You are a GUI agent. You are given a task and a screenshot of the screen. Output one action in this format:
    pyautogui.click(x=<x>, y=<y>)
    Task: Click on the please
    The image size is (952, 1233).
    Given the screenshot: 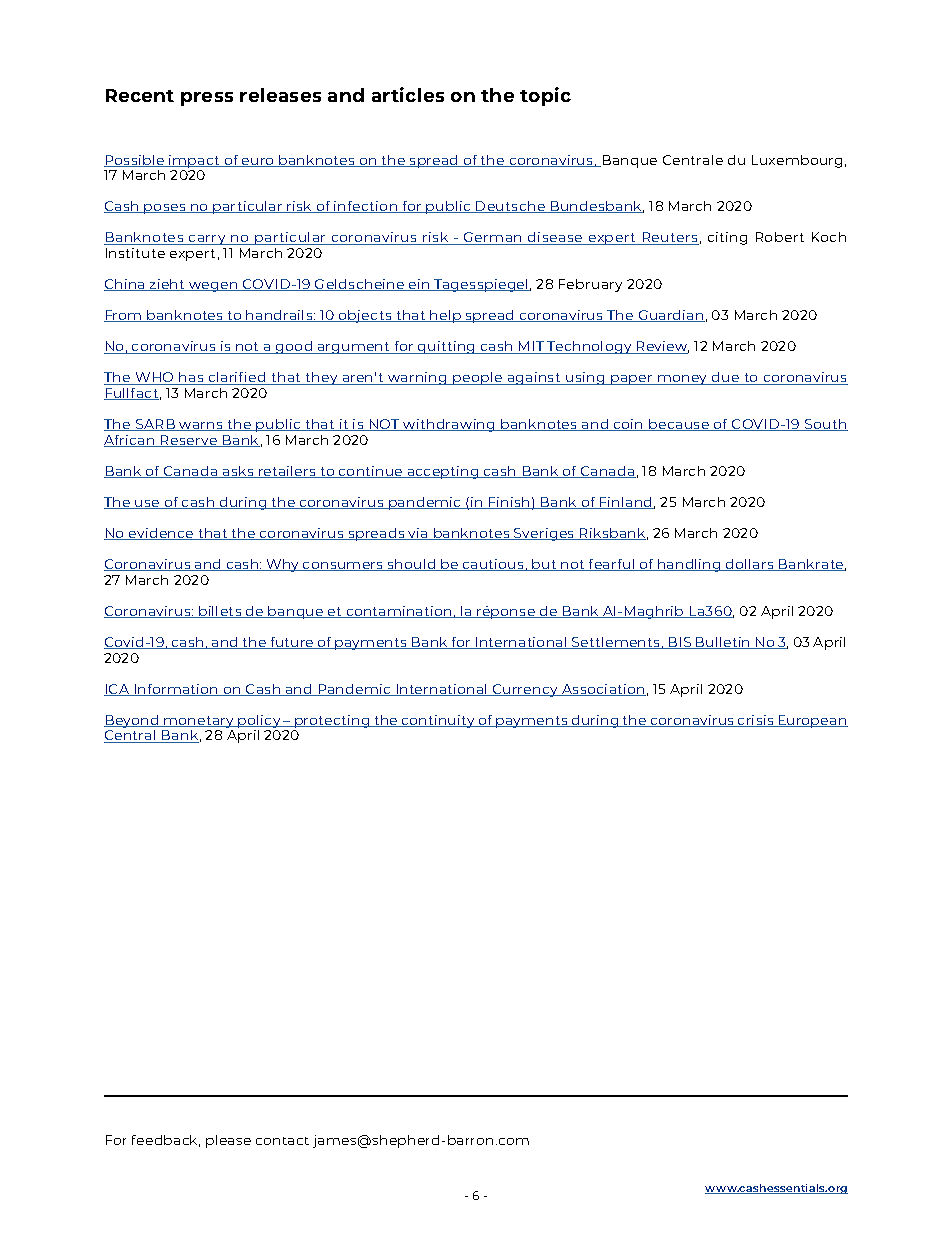 What is the action you would take?
    pyautogui.click(x=228, y=1141)
